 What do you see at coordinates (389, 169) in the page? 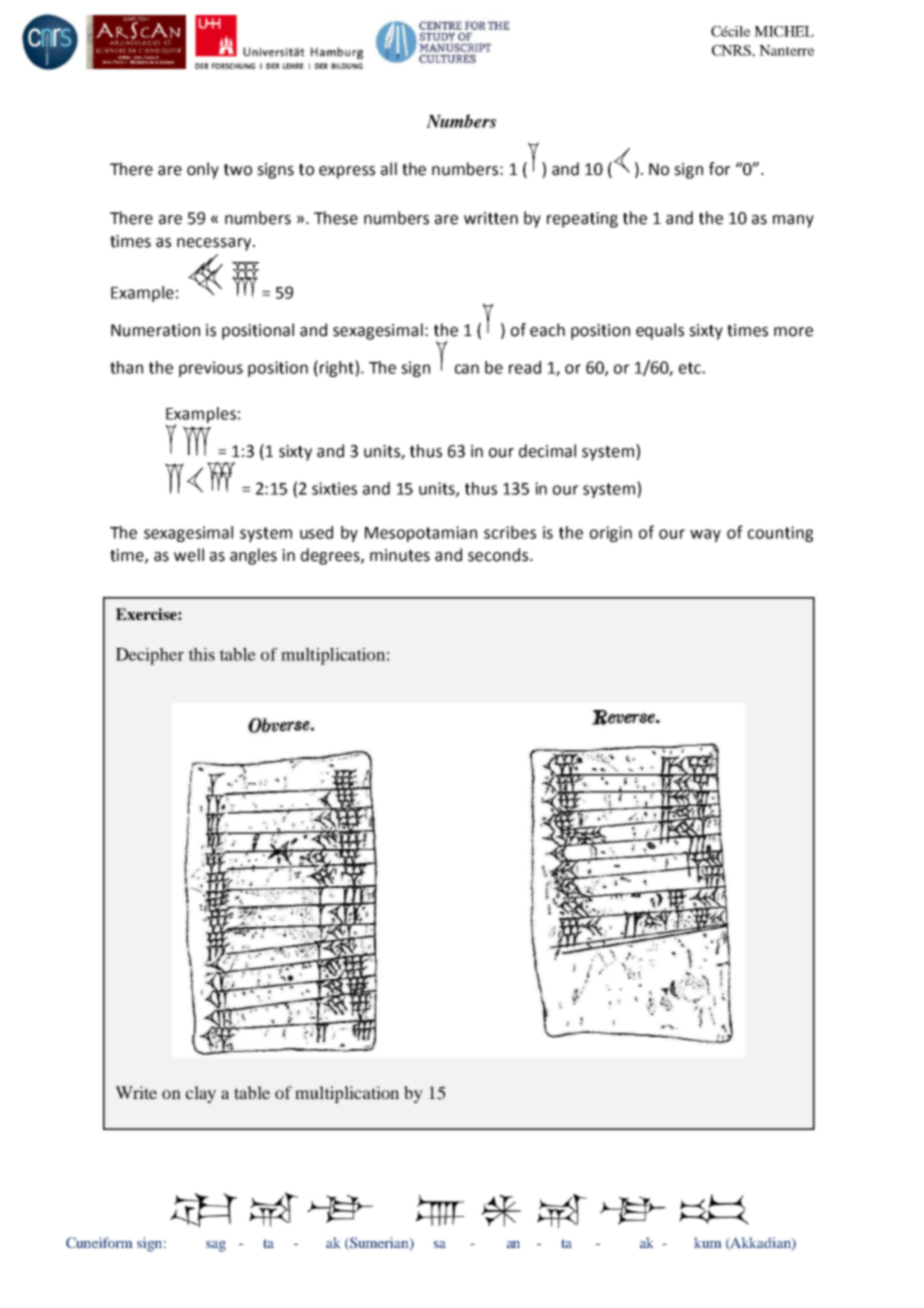
I see `all` at bounding box center [389, 169].
